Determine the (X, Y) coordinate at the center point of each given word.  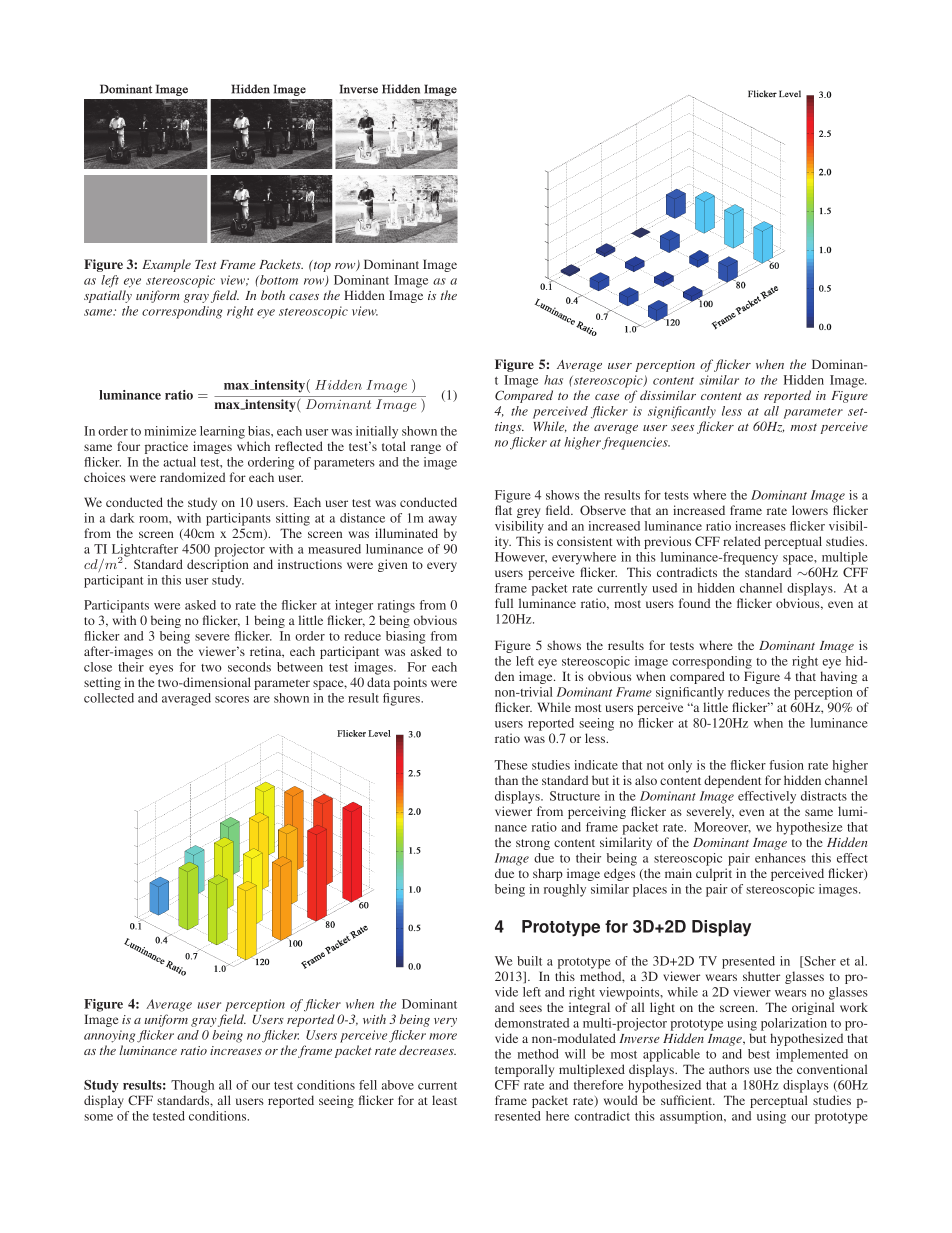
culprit (714, 874)
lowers (810, 510)
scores (232, 699)
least (444, 1100)
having (838, 677)
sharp (548, 874)
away (443, 521)
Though (192, 1086)
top (321, 266)
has (553, 380)
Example (166, 265)
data (378, 682)
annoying (111, 1036)
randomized (192, 477)
